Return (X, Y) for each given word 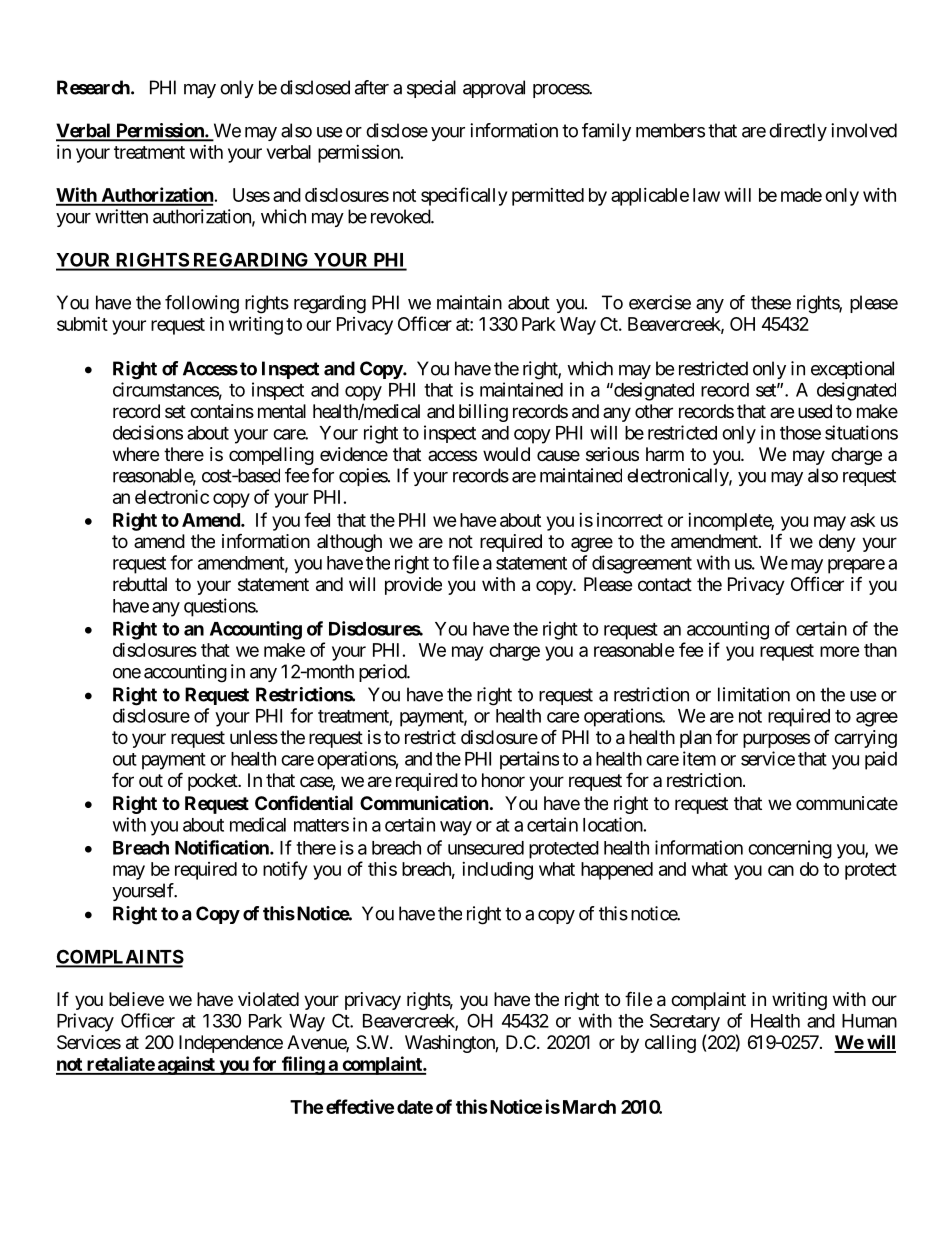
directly (798, 132)
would (506, 454)
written (121, 216)
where (136, 454)
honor (503, 780)
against (186, 1065)
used (815, 411)
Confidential (304, 802)
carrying (865, 739)
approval (494, 89)
